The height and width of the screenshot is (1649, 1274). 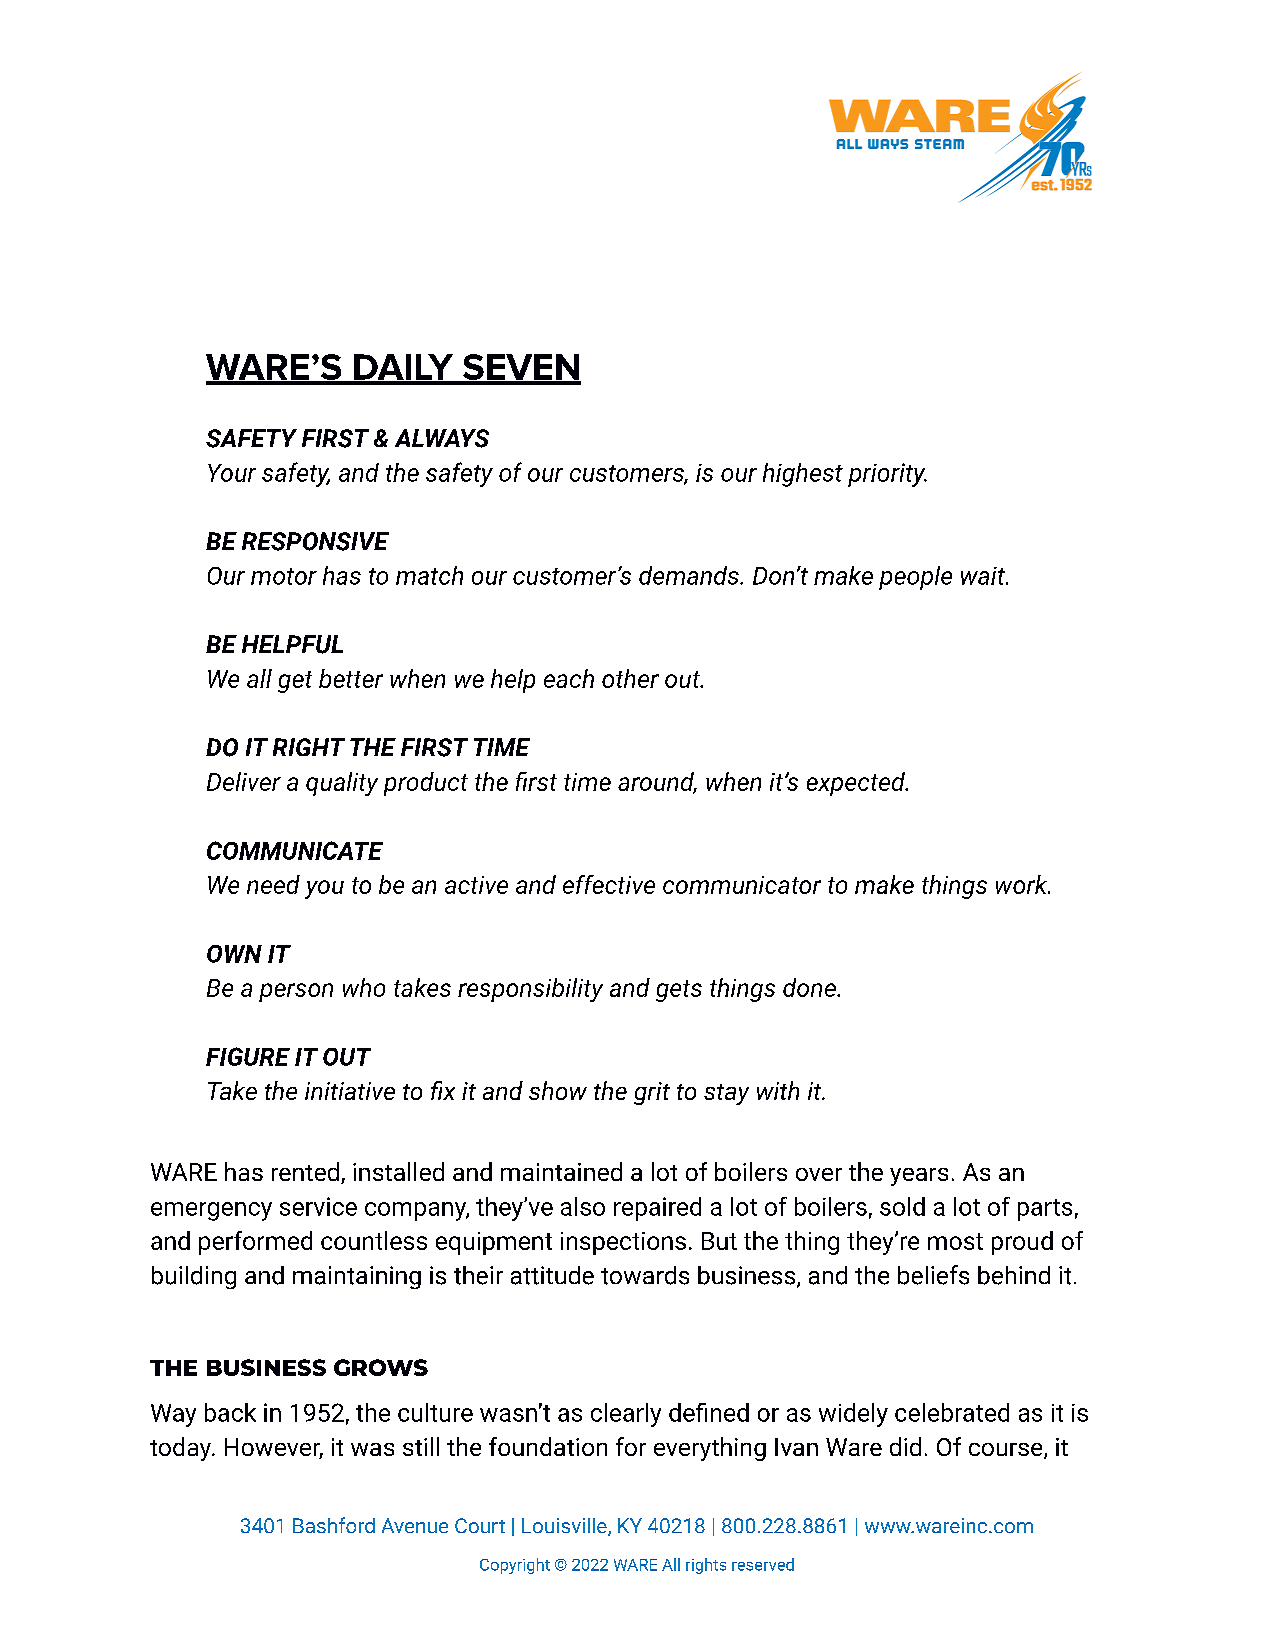 I want to click on gets, so click(x=679, y=991).
